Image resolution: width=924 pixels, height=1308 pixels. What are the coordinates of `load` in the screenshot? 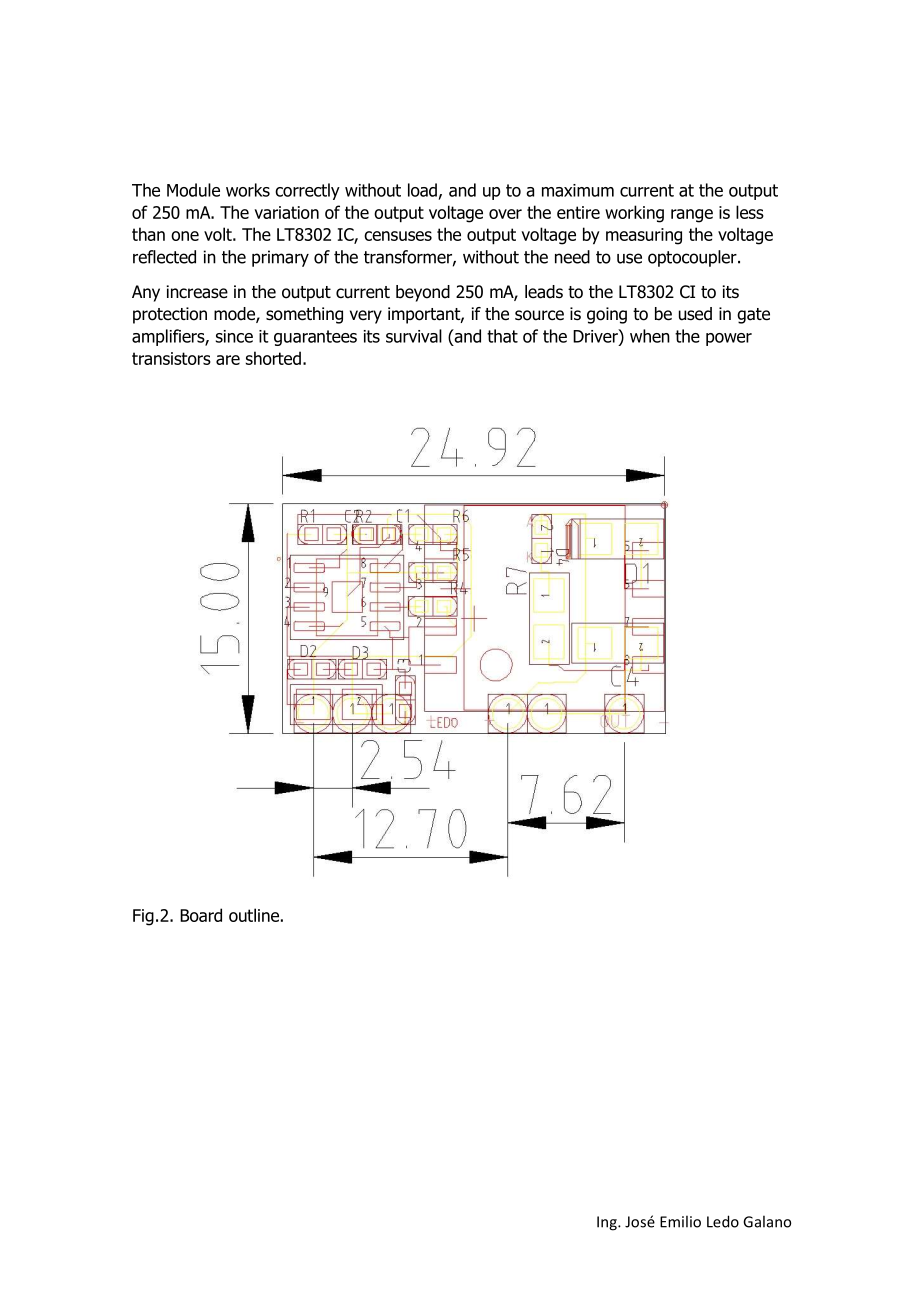 It's located at (422, 190).
